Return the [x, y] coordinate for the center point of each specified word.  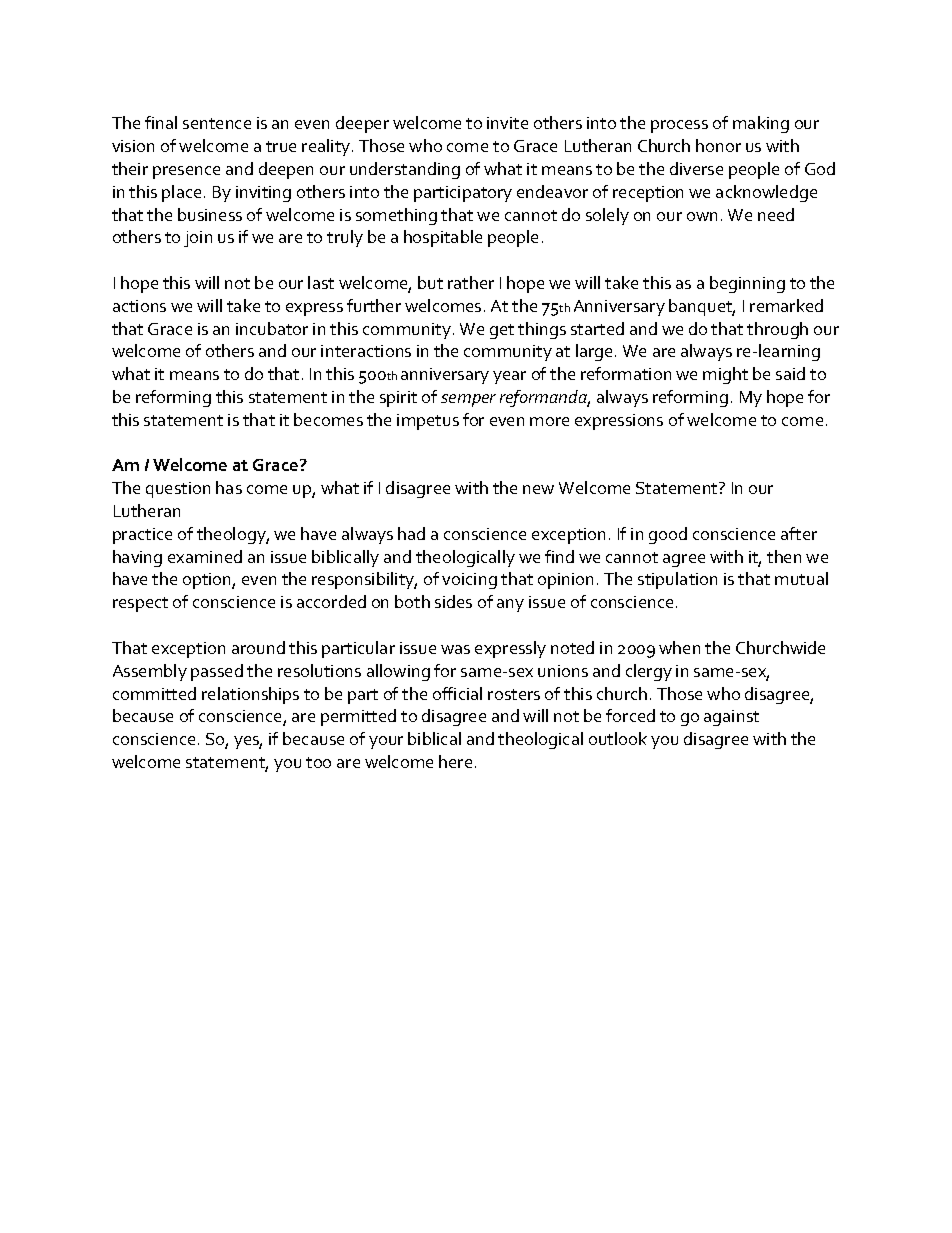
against [731, 718]
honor [718, 145]
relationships [250, 695]
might [725, 375]
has [229, 487]
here [455, 761]
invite [507, 123]
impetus [428, 422]
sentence [217, 123]
